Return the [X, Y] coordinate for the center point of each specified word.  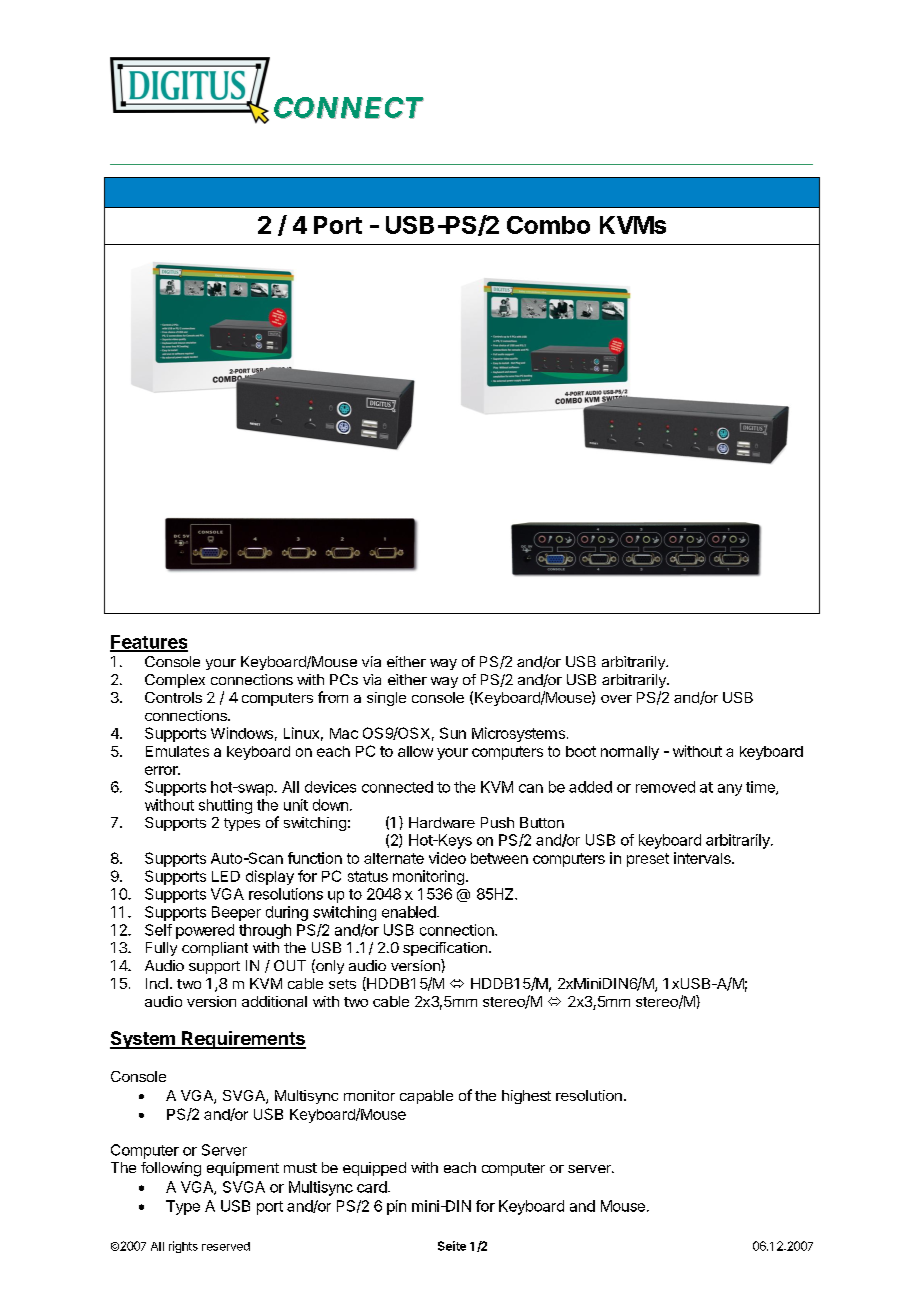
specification [445, 949]
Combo [548, 225]
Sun [453, 733]
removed [665, 787]
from [333, 697]
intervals [703, 858]
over [616, 699]
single [386, 699]
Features [149, 643]
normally [630, 753]
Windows [242, 733]
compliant [215, 949]
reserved [226, 1246]
